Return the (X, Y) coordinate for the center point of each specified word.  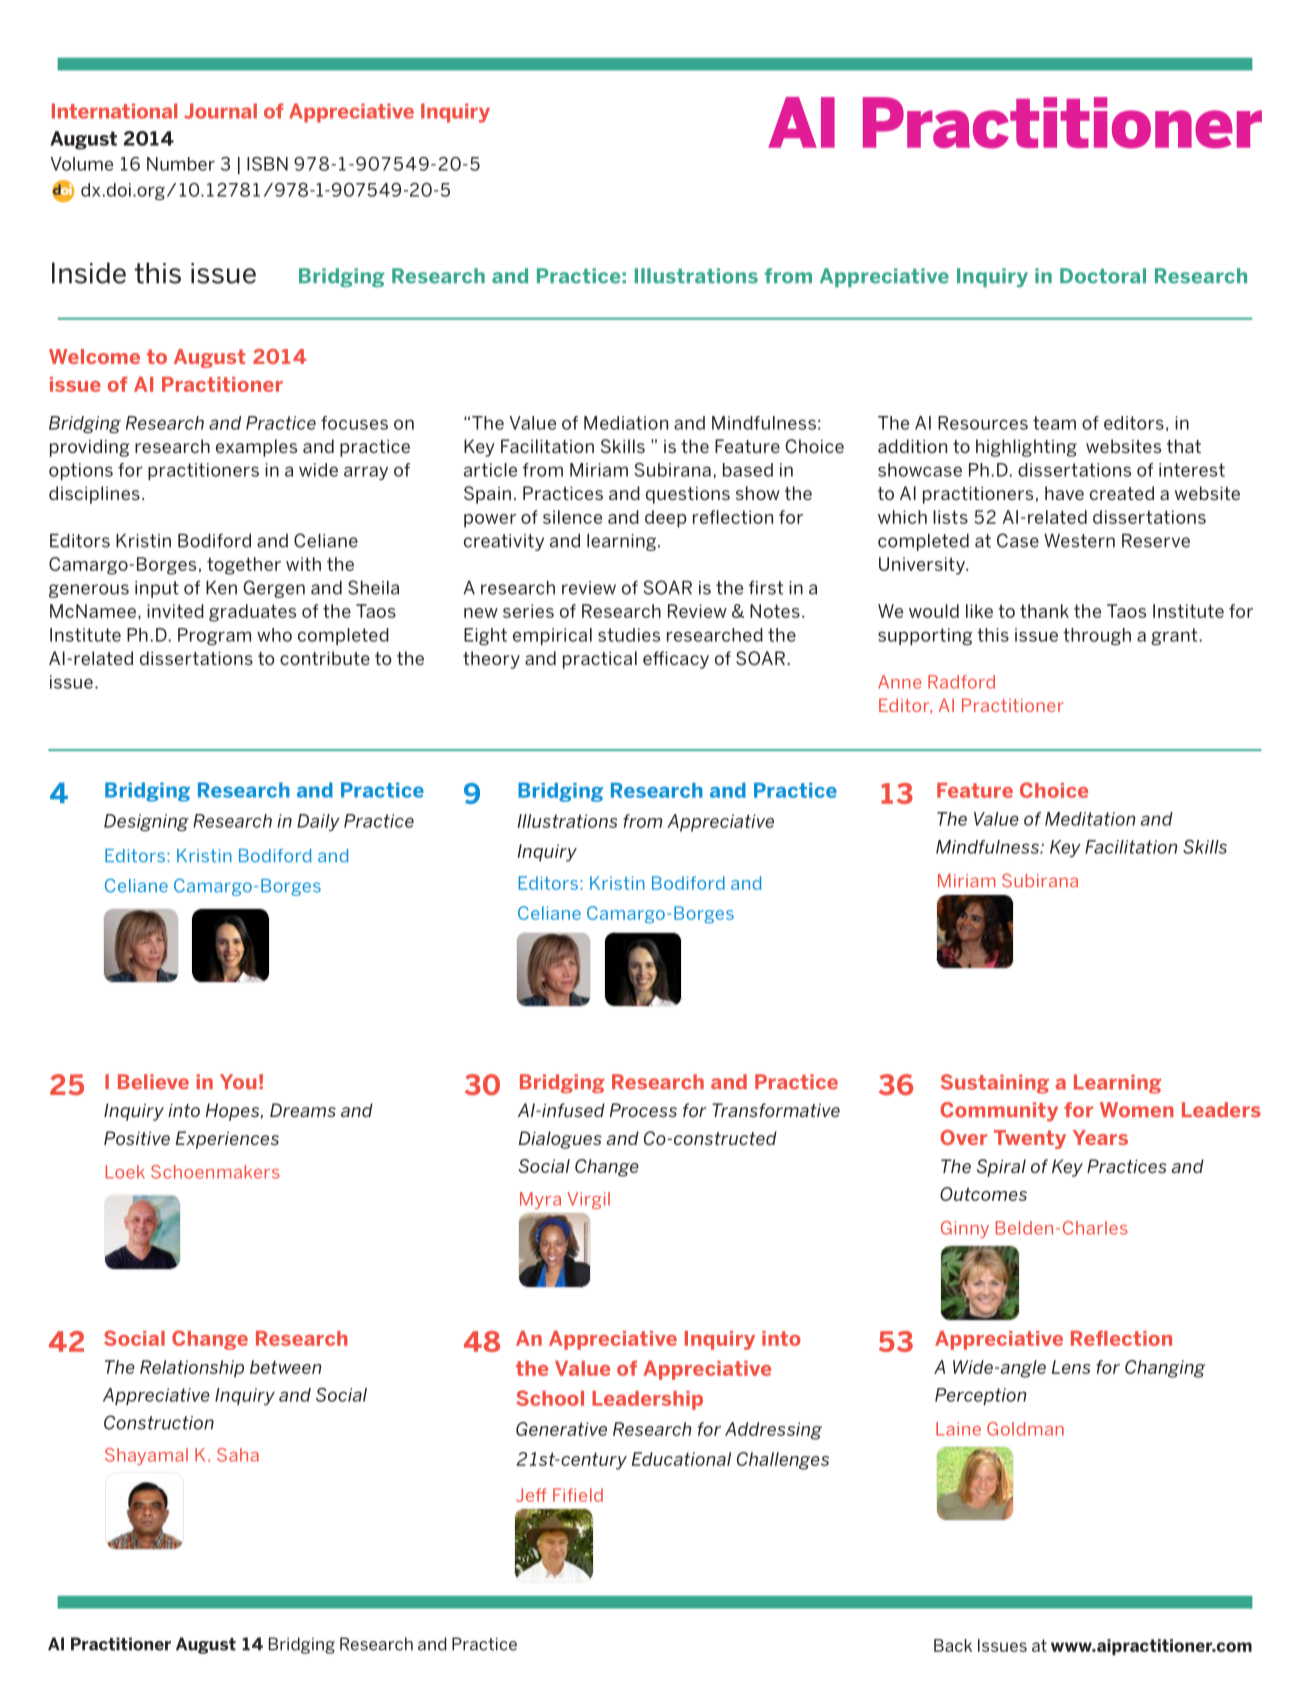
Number (181, 164)
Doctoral (1103, 276)
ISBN (267, 164)
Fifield (578, 1495)
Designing (146, 822)
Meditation (1090, 819)
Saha (238, 1455)
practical (600, 660)
